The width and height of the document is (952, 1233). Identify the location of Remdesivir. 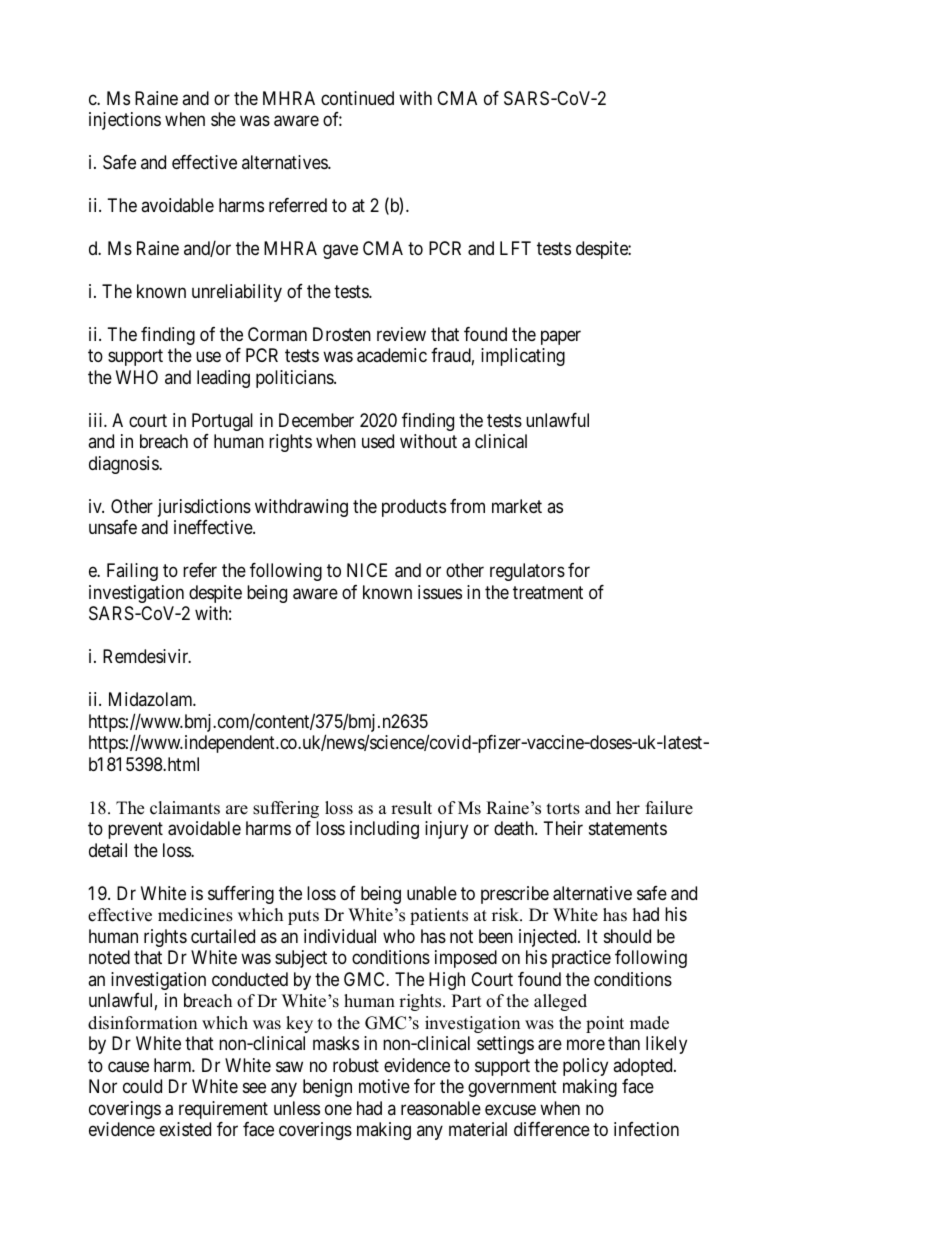
(147, 656).
